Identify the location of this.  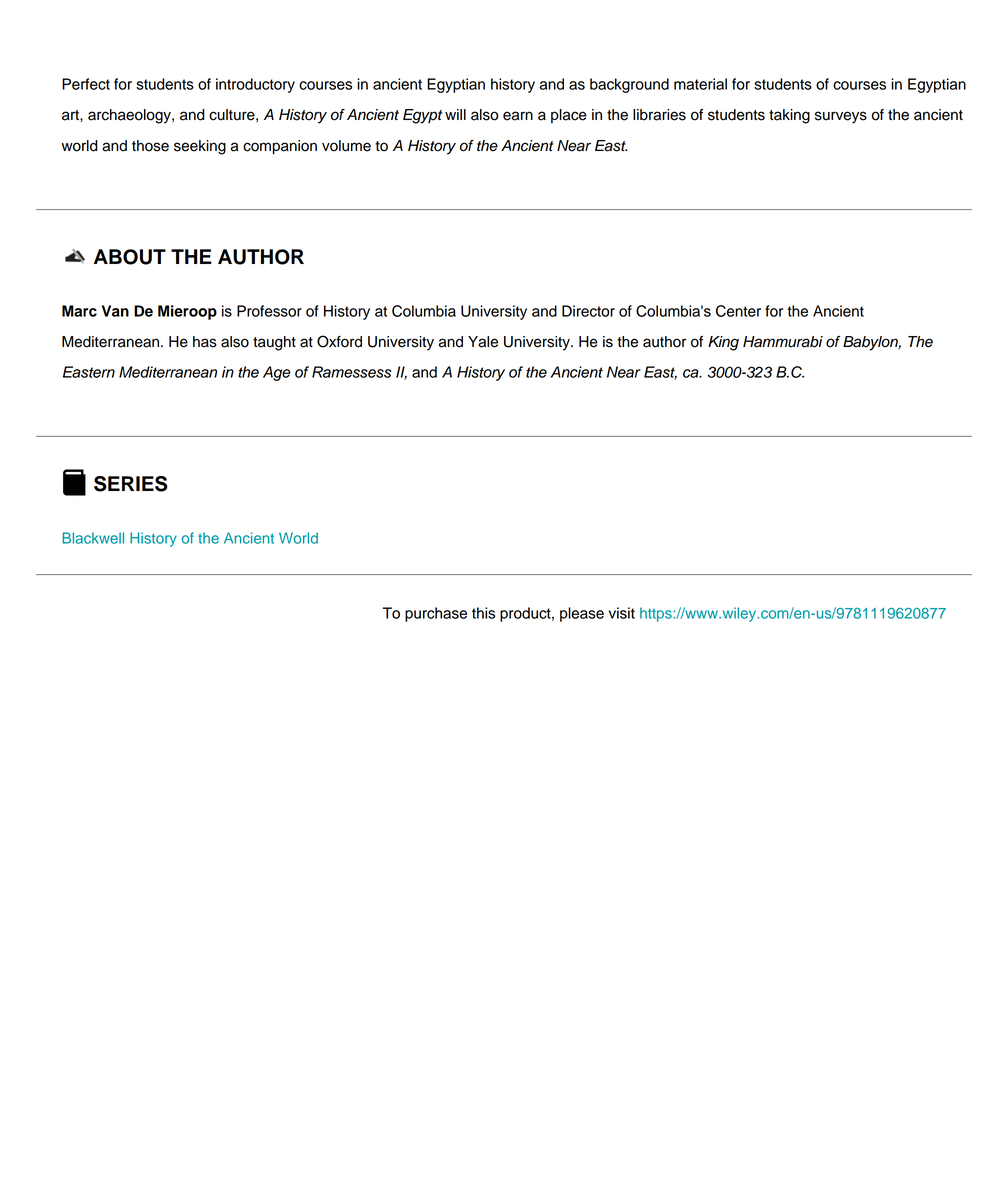
(483, 613).
